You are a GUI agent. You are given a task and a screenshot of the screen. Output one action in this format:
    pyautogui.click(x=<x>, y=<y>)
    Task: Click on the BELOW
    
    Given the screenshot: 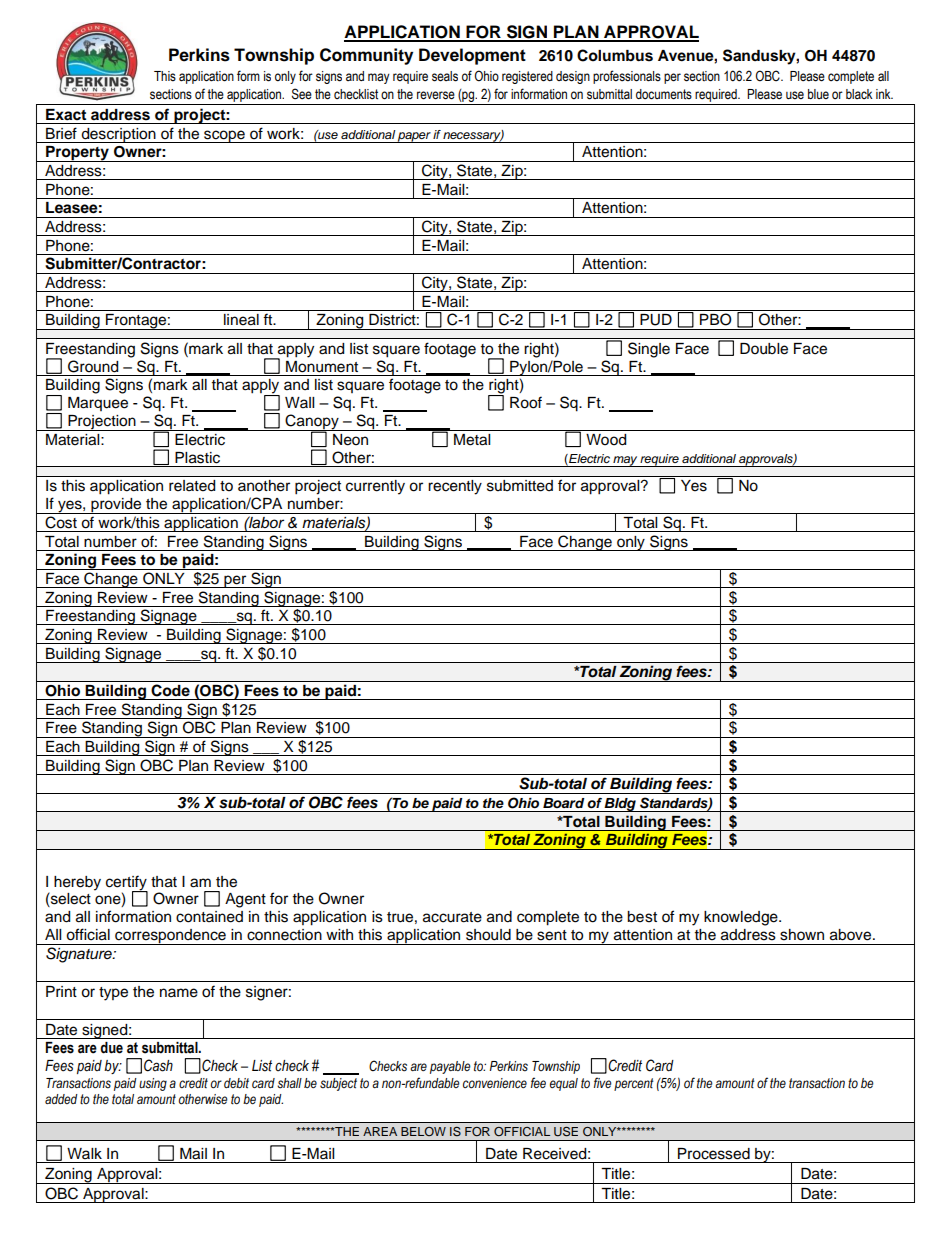 What is the action you would take?
    pyautogui.click(x=423, y=1131)
